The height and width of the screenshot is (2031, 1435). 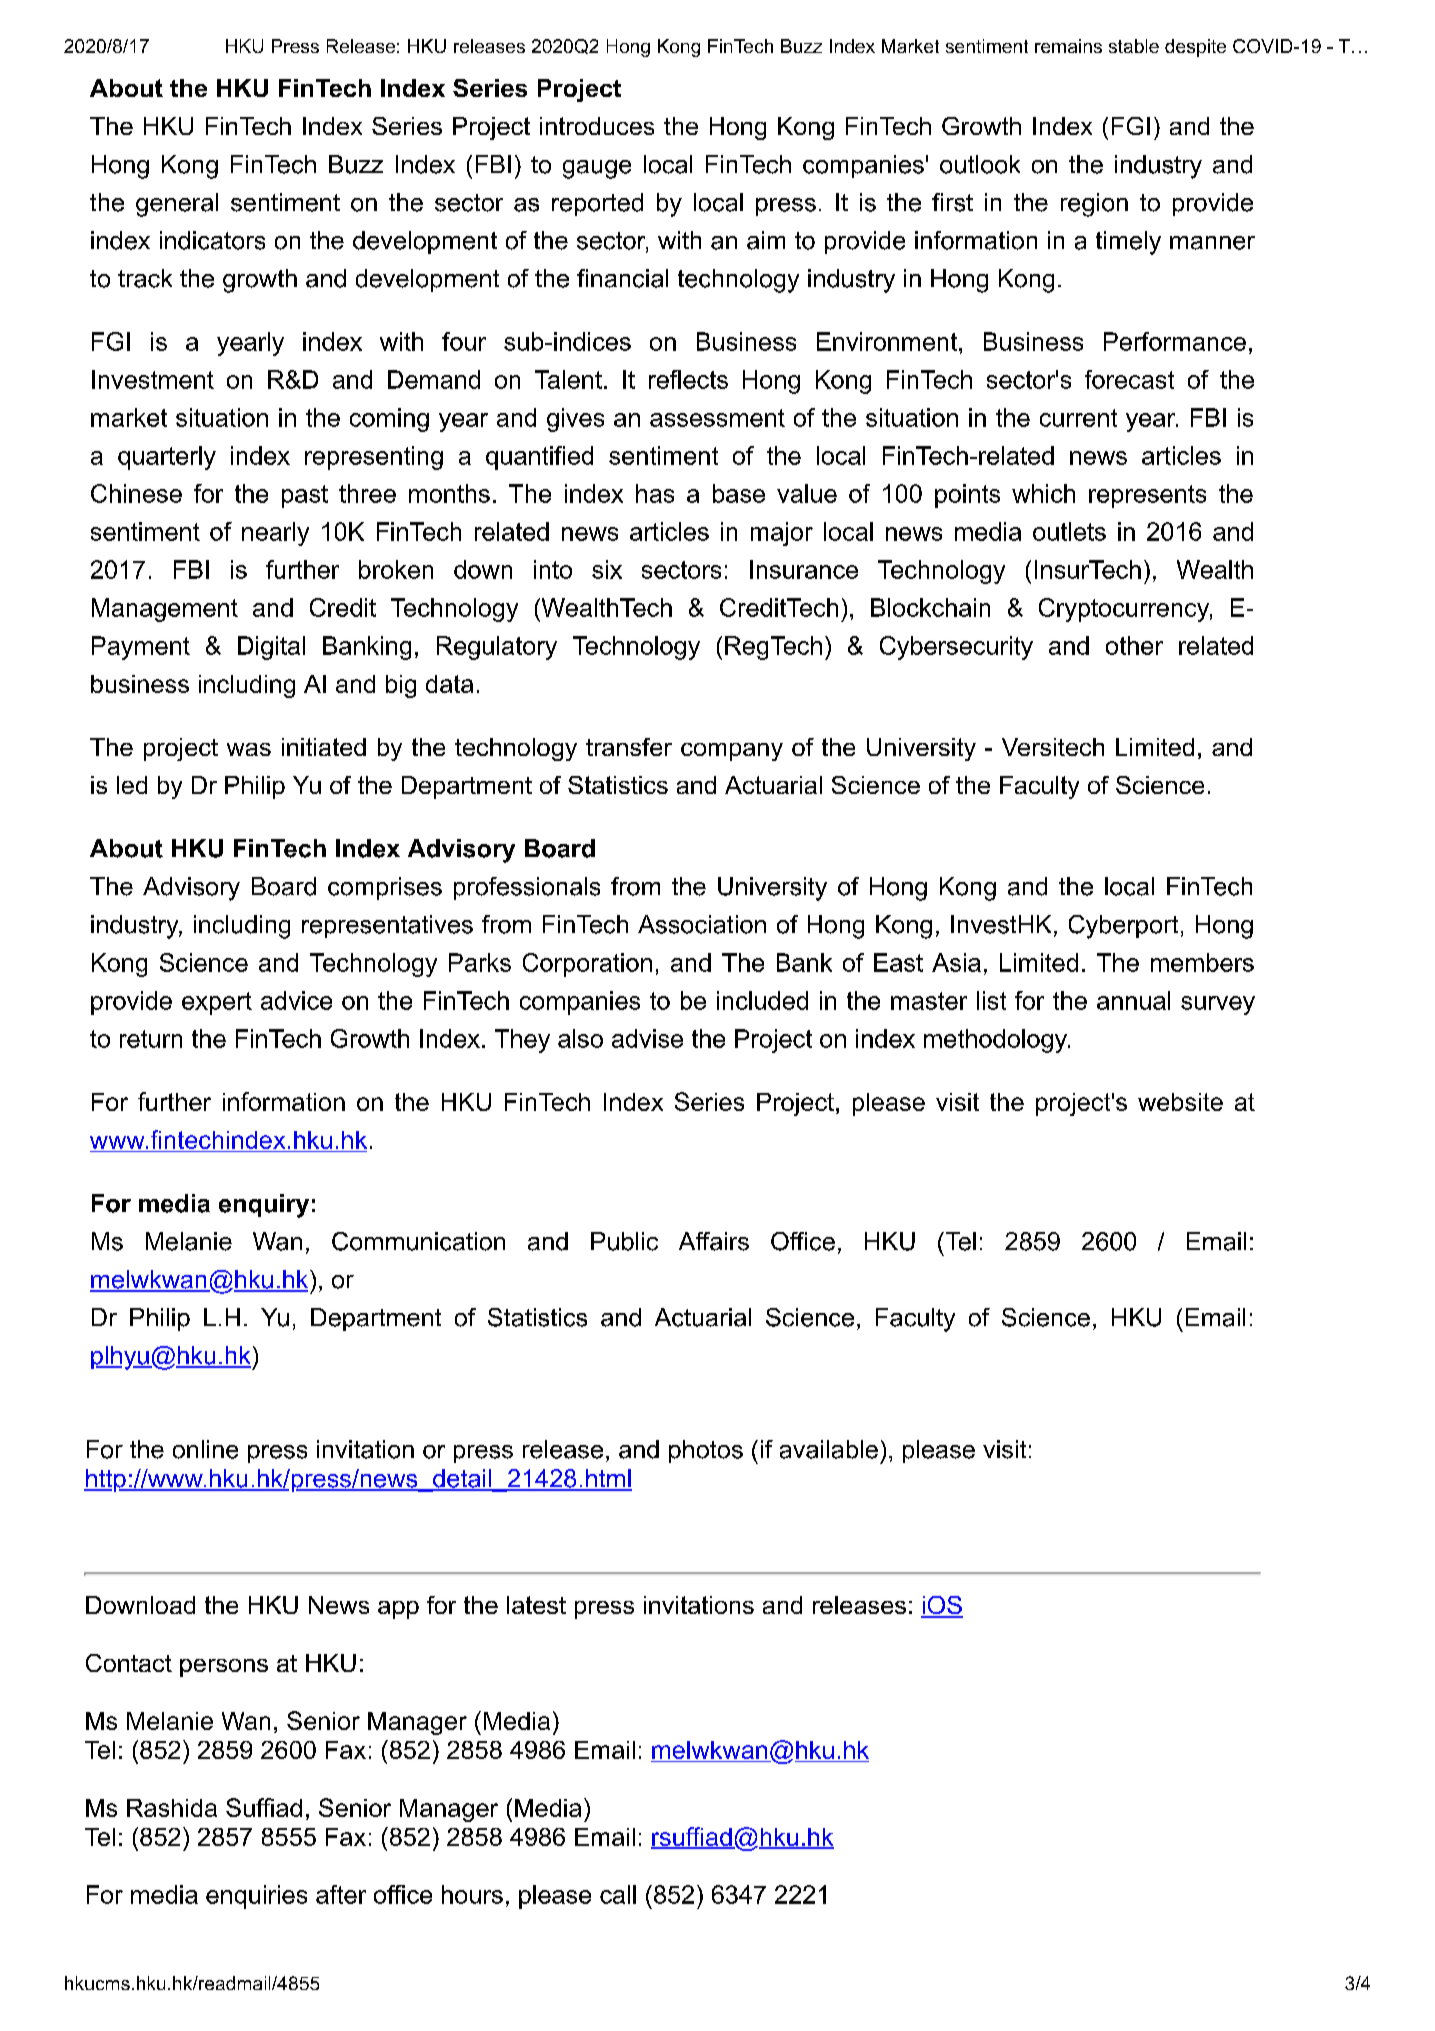 What do you see at coordinates (296, 1000) in the screenshot?
I see `advice` at bounding box center [296, 1000].
